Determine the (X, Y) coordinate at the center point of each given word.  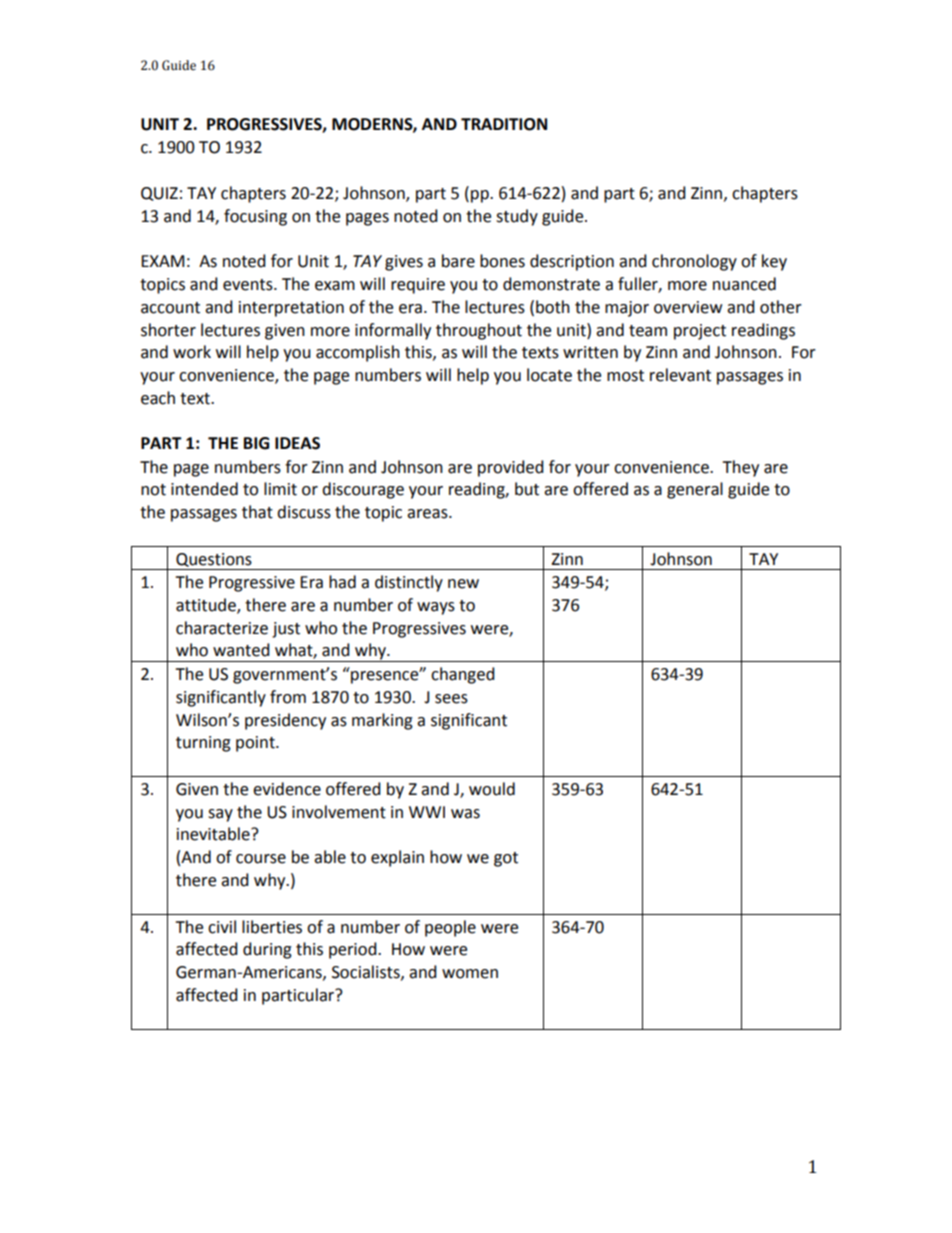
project (700, 332)
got (506, 859)
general (695, 490)
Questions (214, 560)
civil (222, 927)
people (450, 928)
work (192, 352)
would (492, 789)
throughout (479, 331)
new (463, 584)
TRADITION (504, 124)
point (256, 744)
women (470, 974)
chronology (694, 262)
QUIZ (159, 194)
